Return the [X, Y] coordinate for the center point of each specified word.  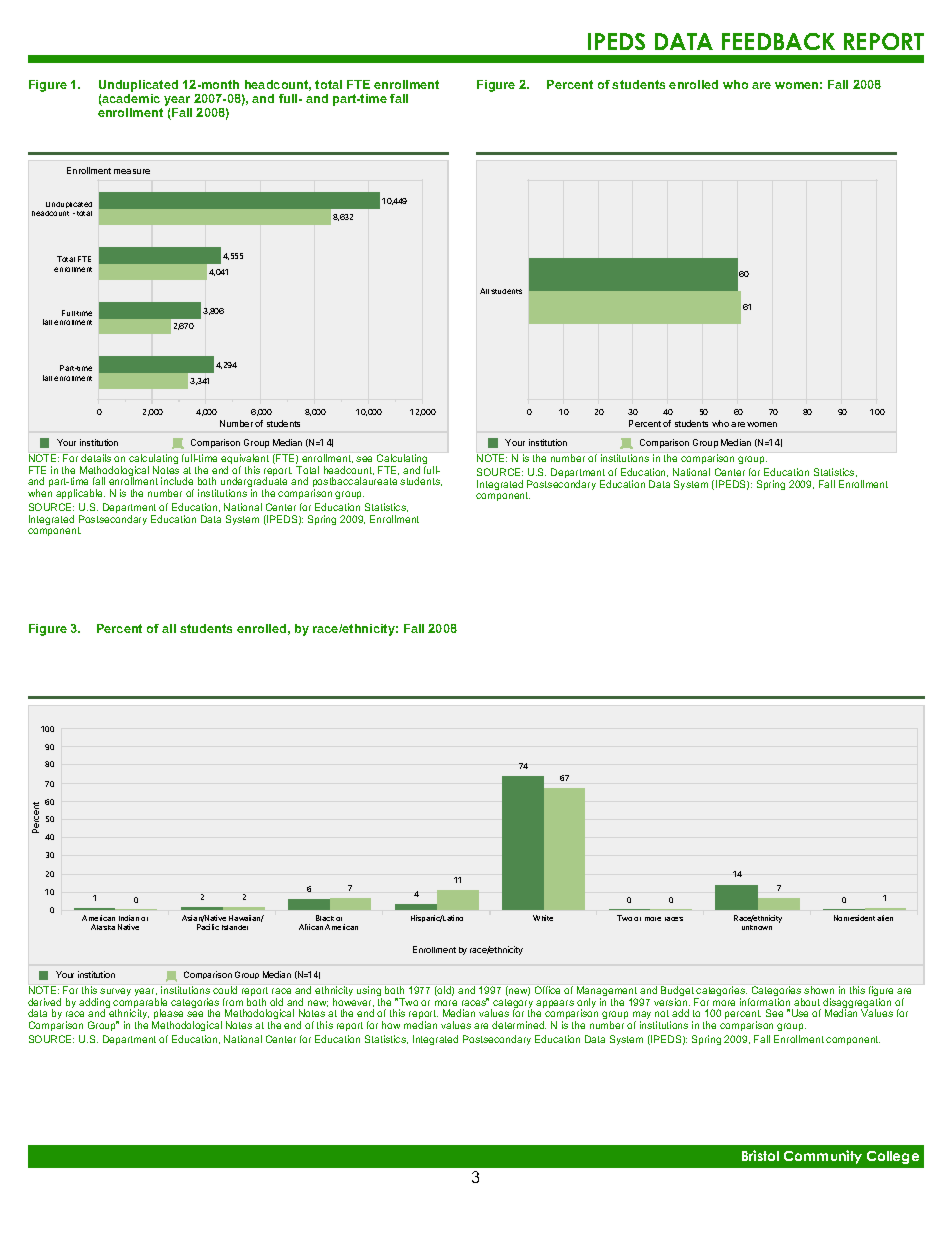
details [96, 458]
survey [115, 992]
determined [519, 1025]
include [177, 481]
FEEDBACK [778, 41]
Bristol [760, 1155]
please [169, 1015]
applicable [80, 494]
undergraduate [254, 483]
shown [819, 990]
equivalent [245, 460]
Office [547, 990]
